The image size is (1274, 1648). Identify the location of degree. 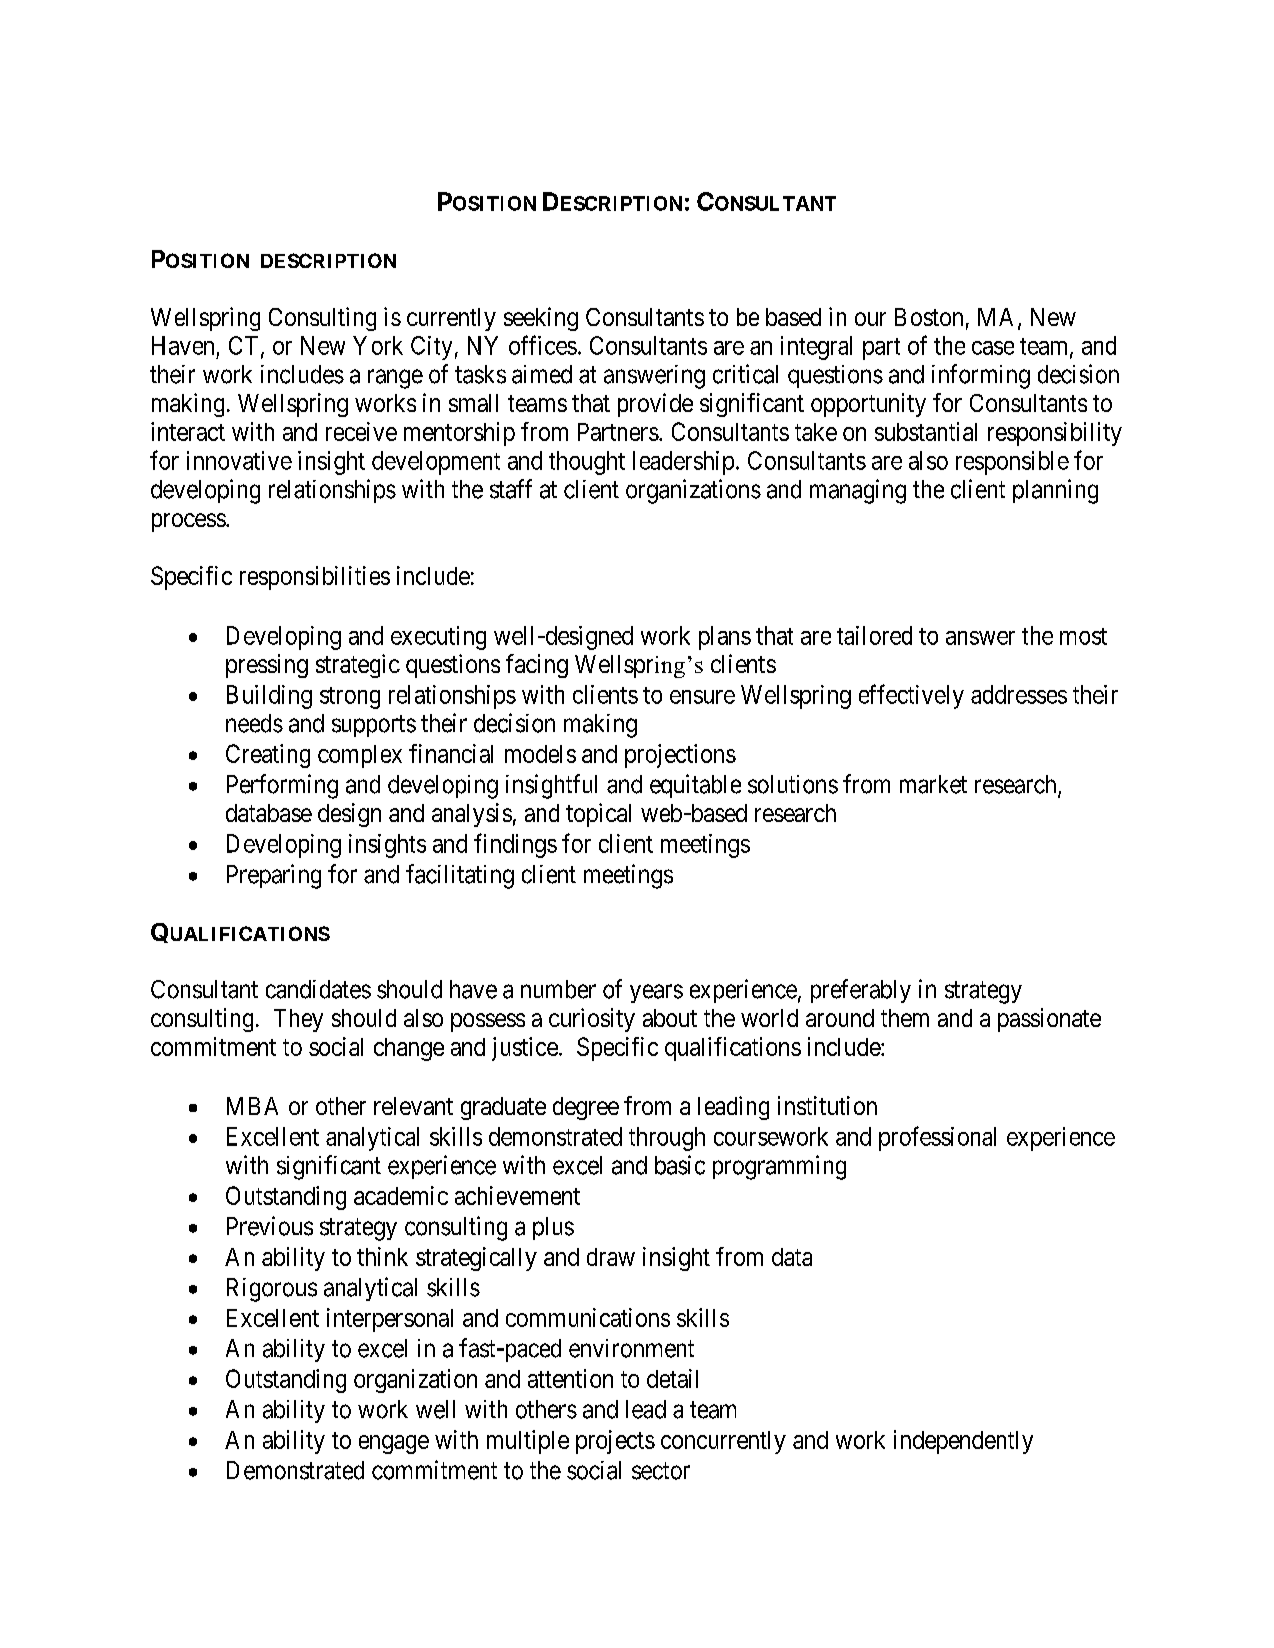
(586, 1108).
